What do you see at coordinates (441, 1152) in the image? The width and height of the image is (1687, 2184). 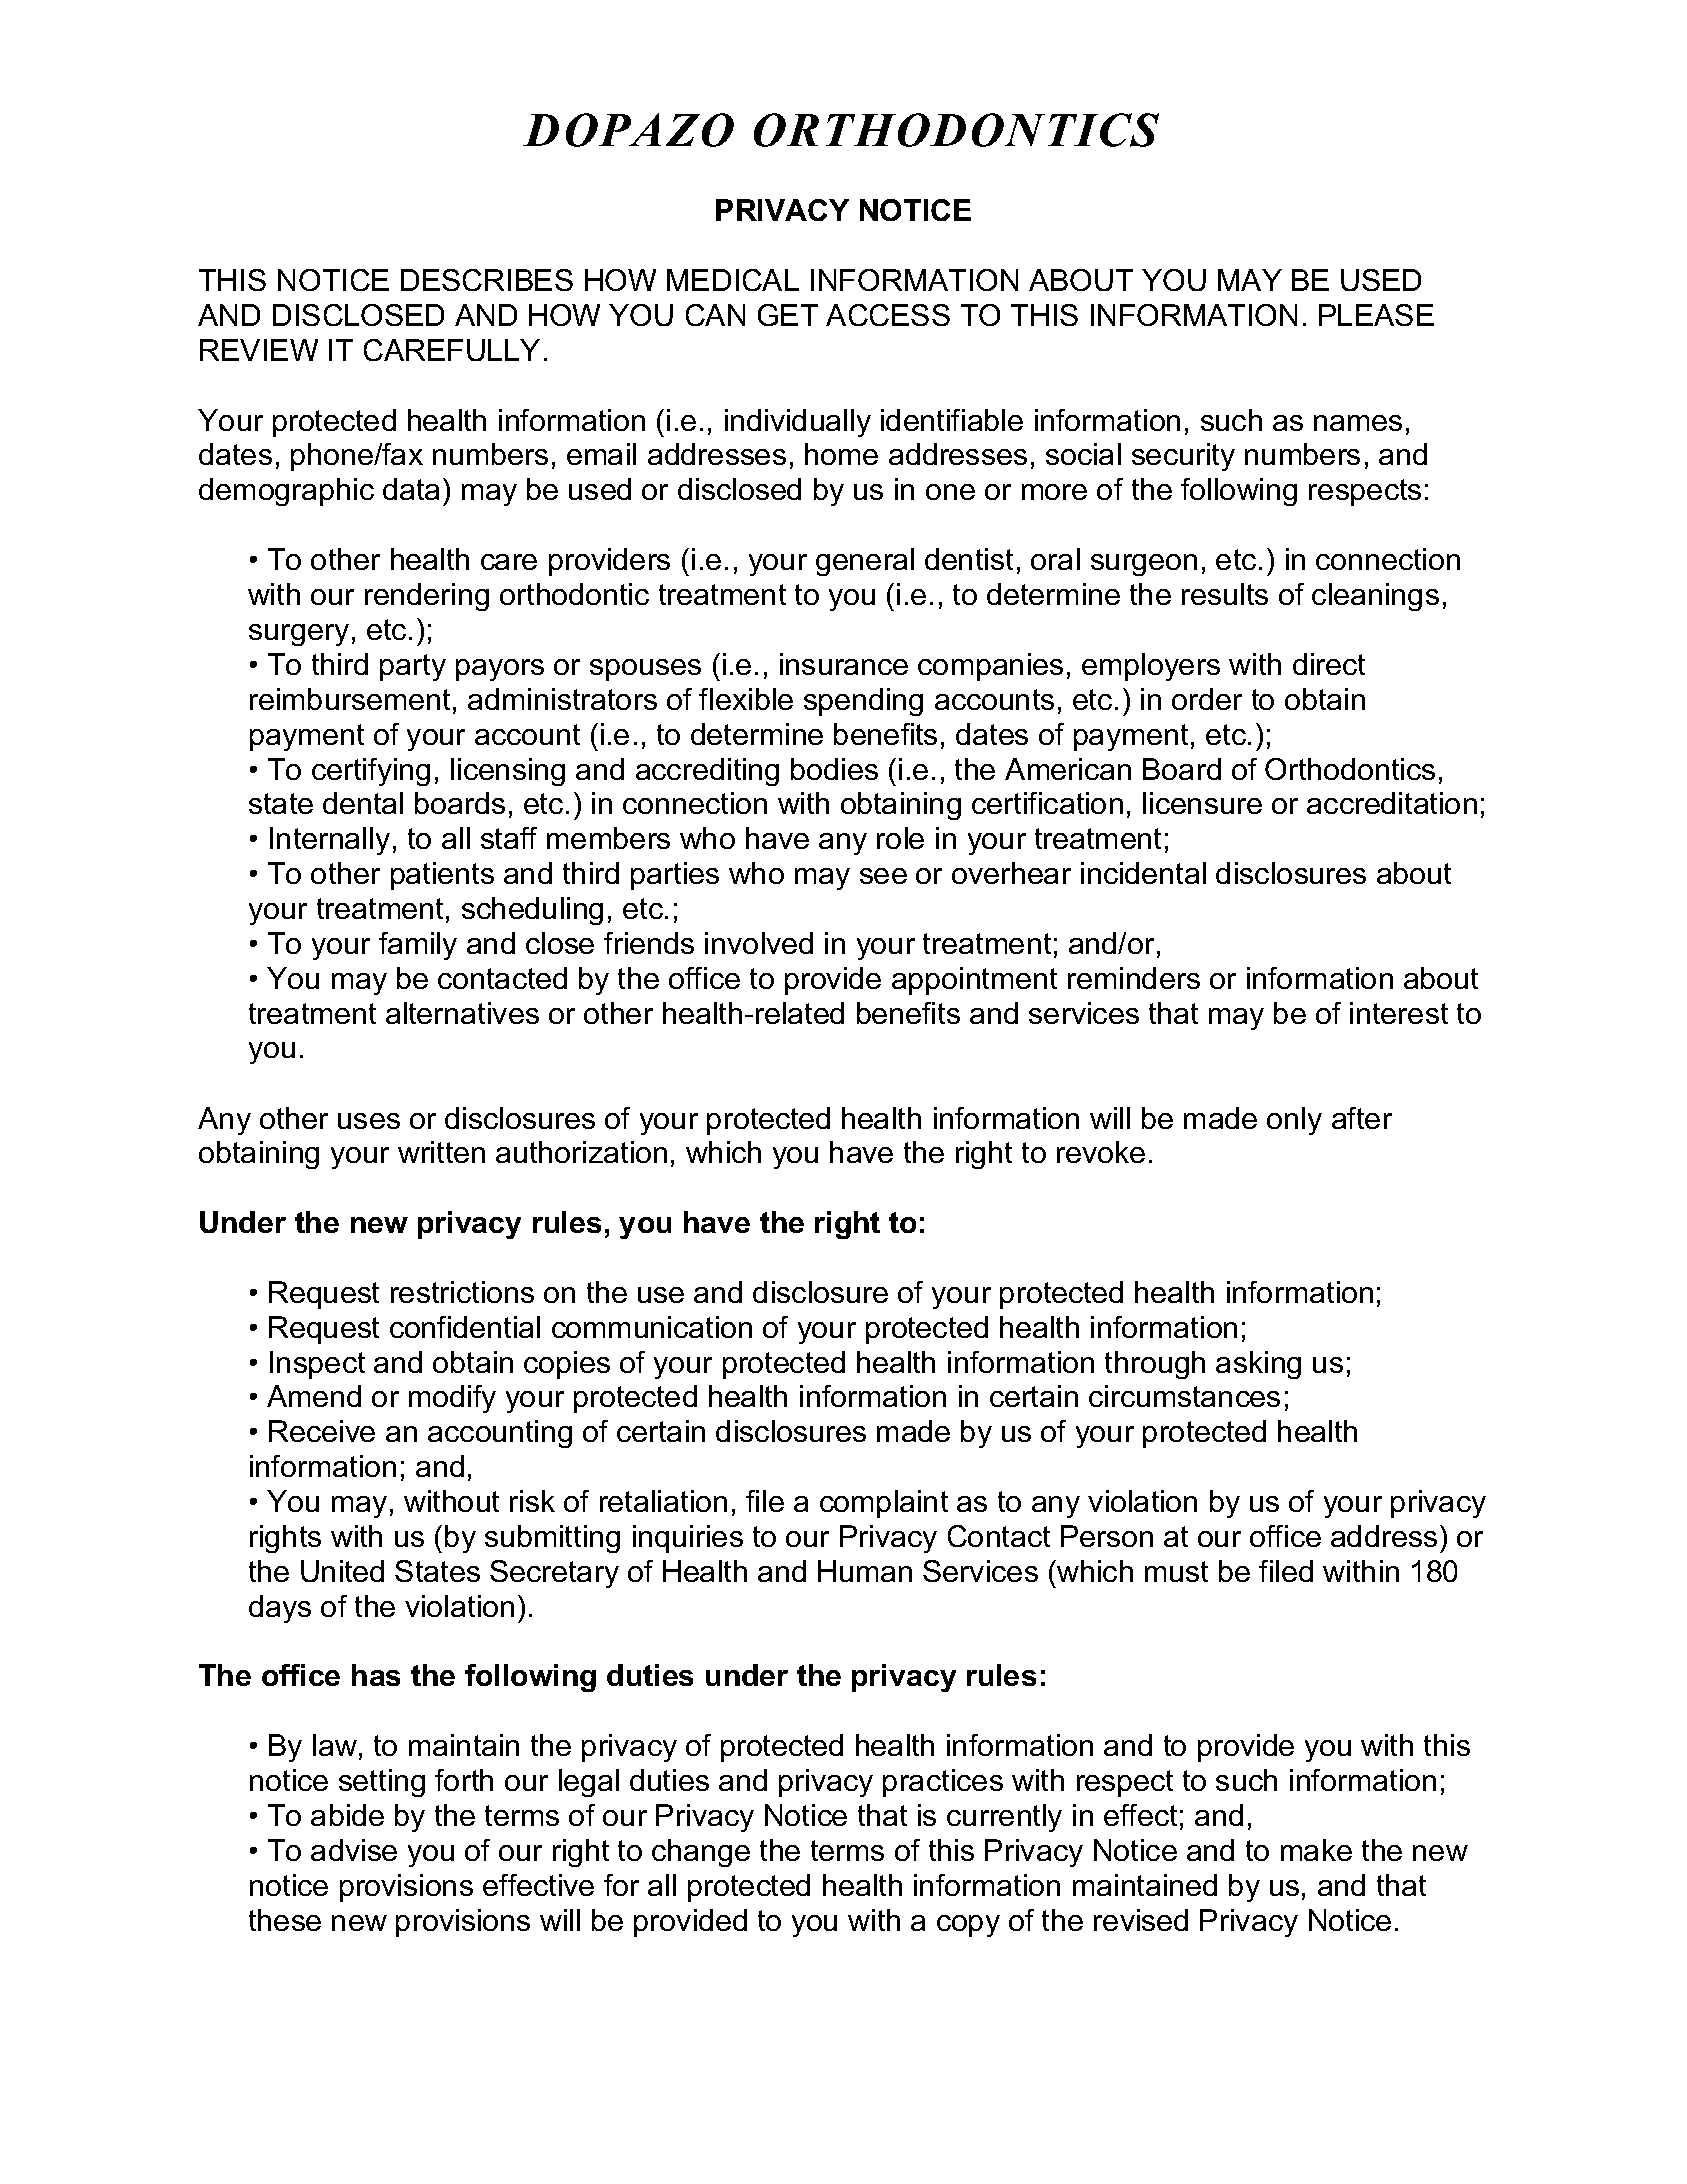 I see `written` at bounding box center [441, 1152].
